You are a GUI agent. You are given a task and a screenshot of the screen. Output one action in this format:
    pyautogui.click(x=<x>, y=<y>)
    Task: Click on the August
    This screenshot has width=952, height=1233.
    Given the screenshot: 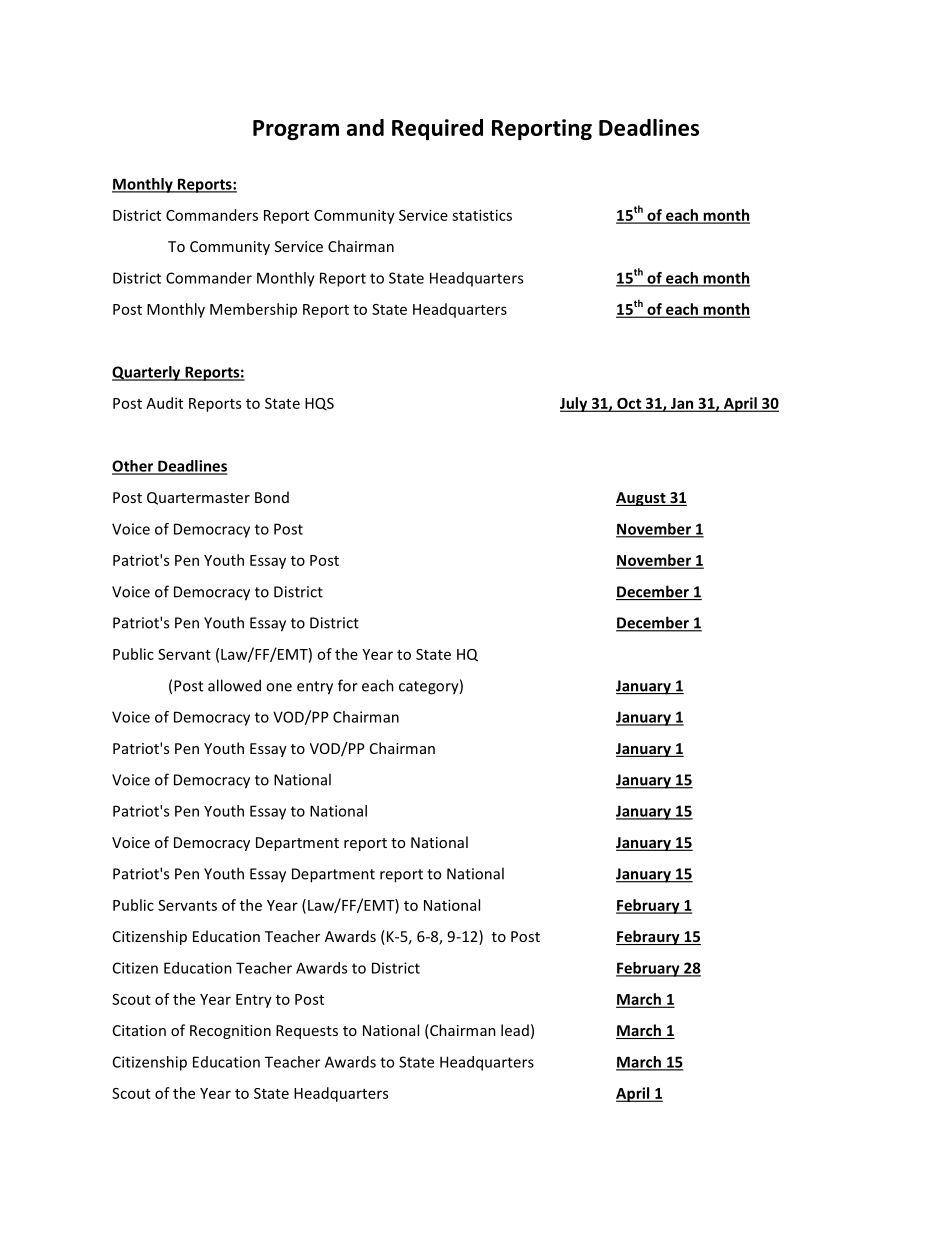 What is the action you would take?
    pyautogui.click(x=642, y=499)
